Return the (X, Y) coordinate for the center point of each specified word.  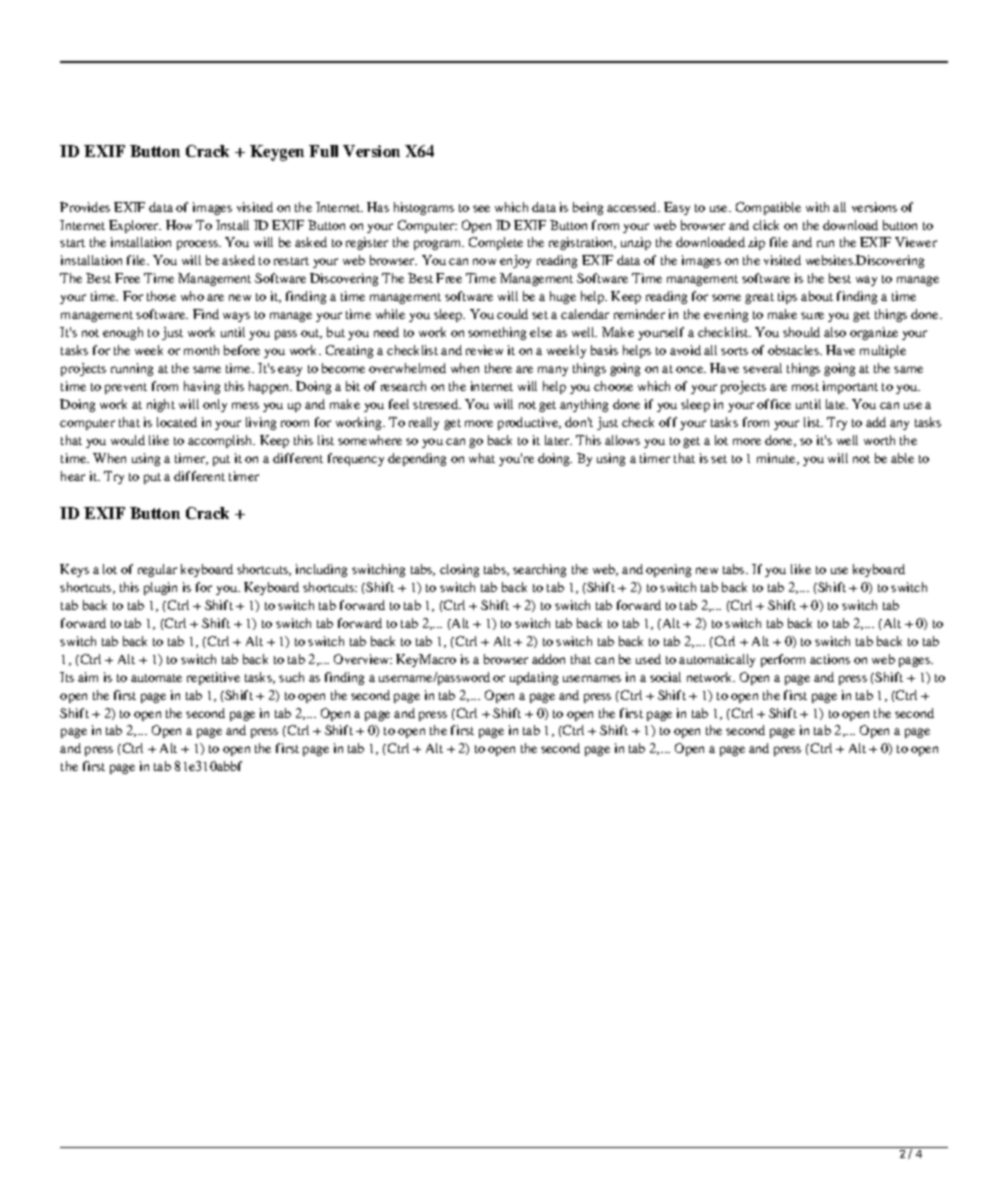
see (481, 208)
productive (529, 423)
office (774, 404)
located (177, 422)
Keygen (277, 153)
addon (548, 659)
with (817, 207)
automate (156, 678)
